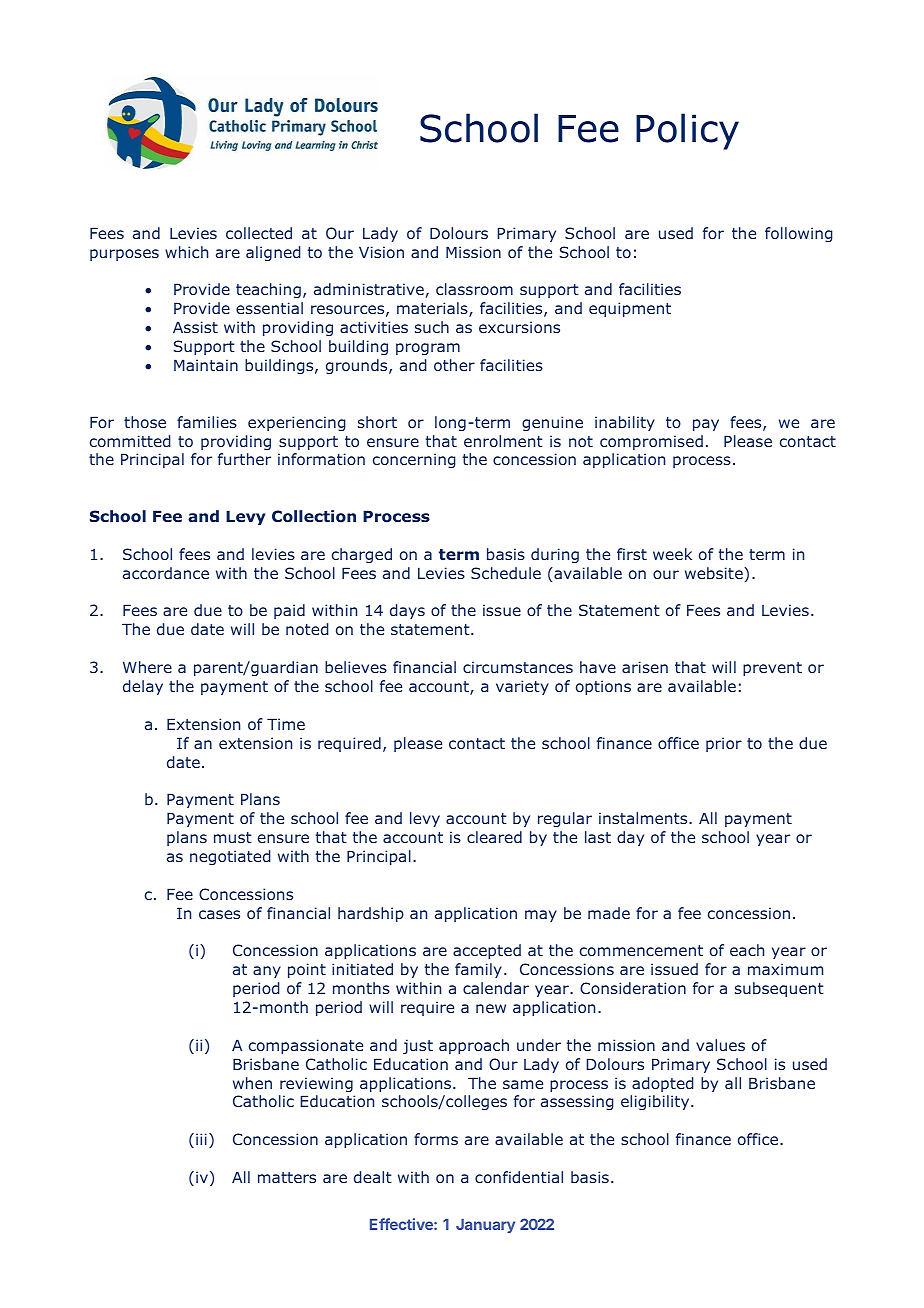 The height and width of the image is (1308, 924). I want to click on collected, so click(259, 233).
